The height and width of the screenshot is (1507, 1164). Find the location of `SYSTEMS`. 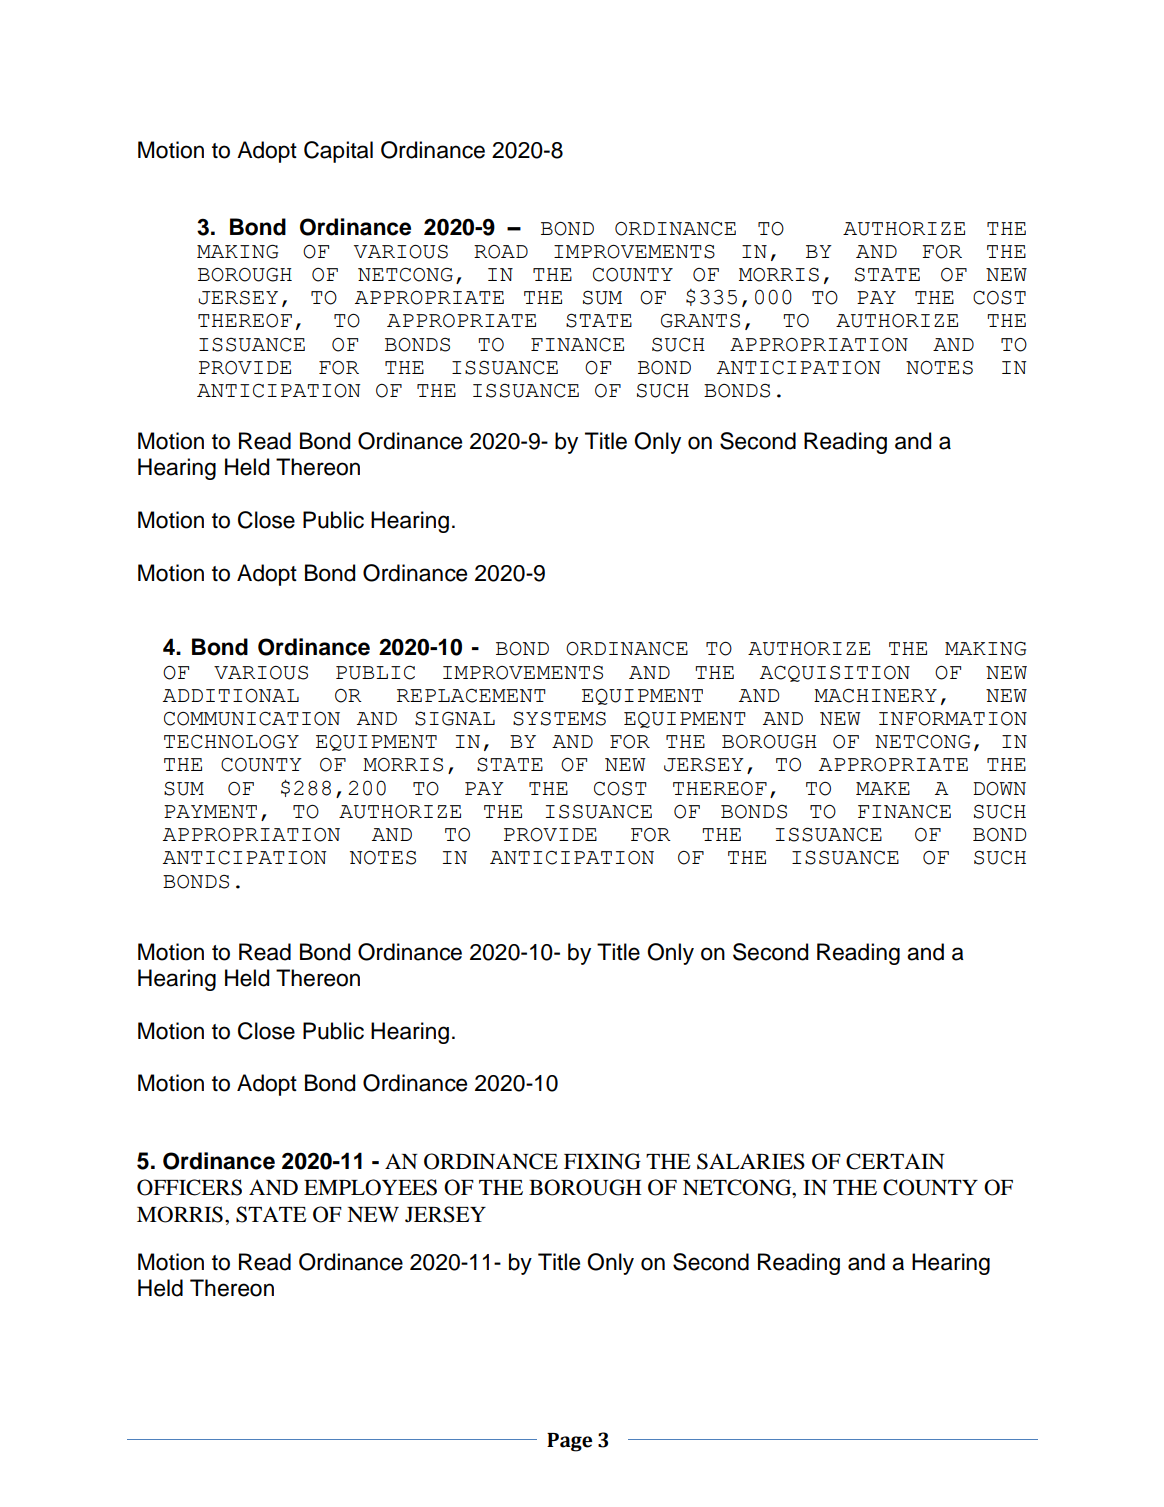

SYSTEMS is located at coordinates (559, 718).
